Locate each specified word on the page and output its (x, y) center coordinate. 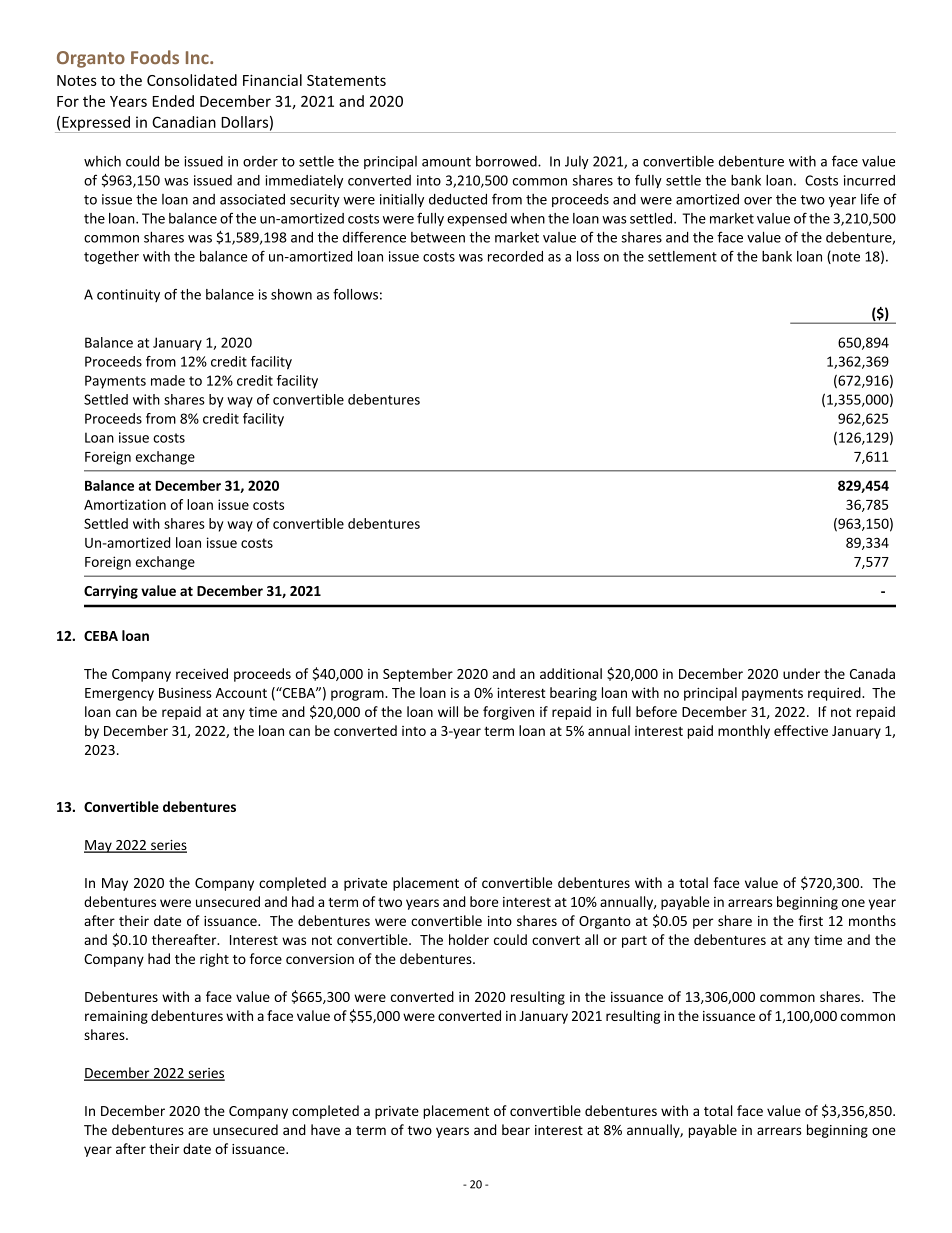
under (801, 673)
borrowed (507, 161)
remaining (116, 1017)
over (758, 201)
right (214, 960)
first (810, 920)
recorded (515, 256)
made (168, 380)
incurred (869, 180)
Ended (173, 101)
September (418, 675)
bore (484, 901)
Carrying (111, 592)
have (325, 1129)
